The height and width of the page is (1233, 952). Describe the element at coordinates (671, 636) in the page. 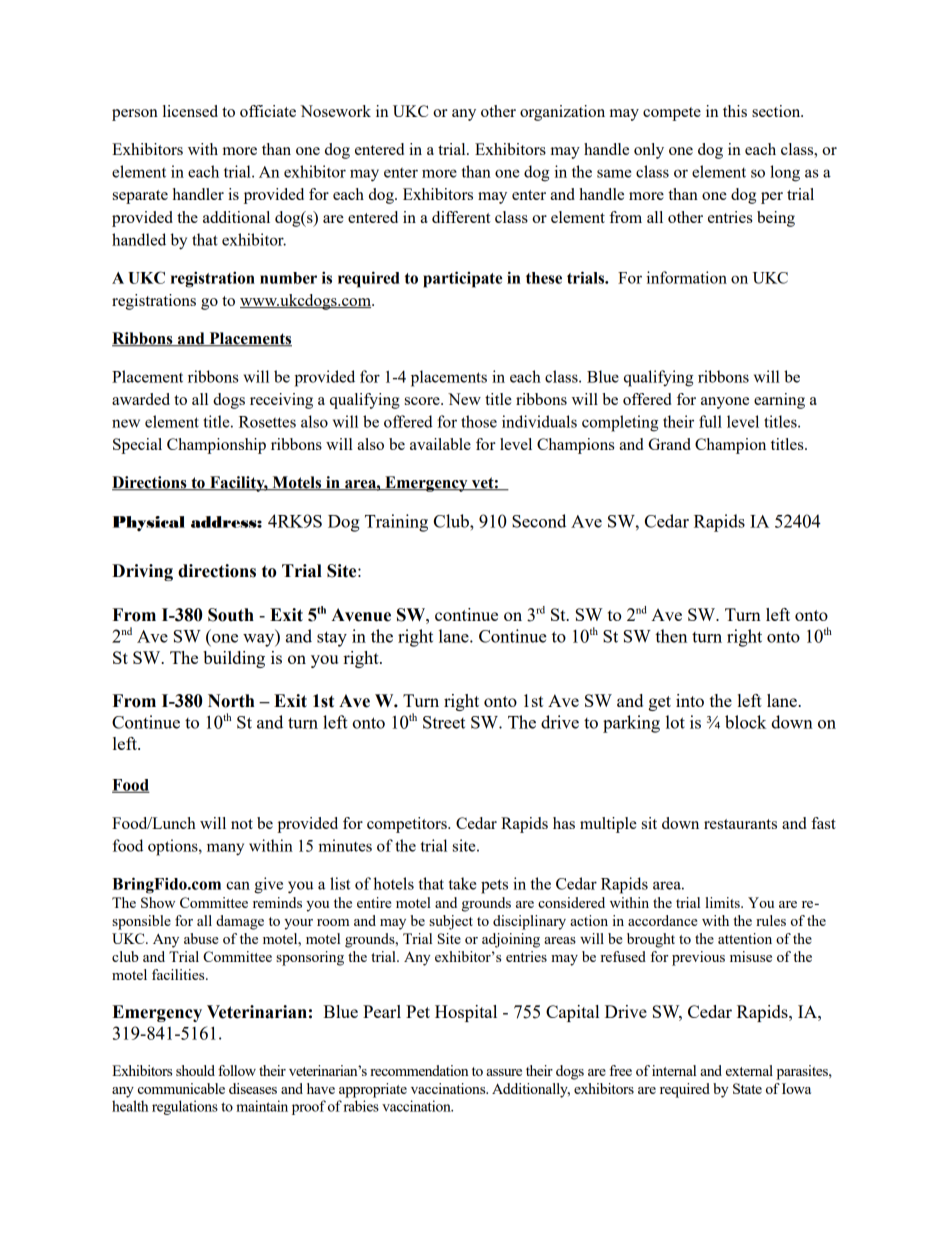

I see `then` at that location.
